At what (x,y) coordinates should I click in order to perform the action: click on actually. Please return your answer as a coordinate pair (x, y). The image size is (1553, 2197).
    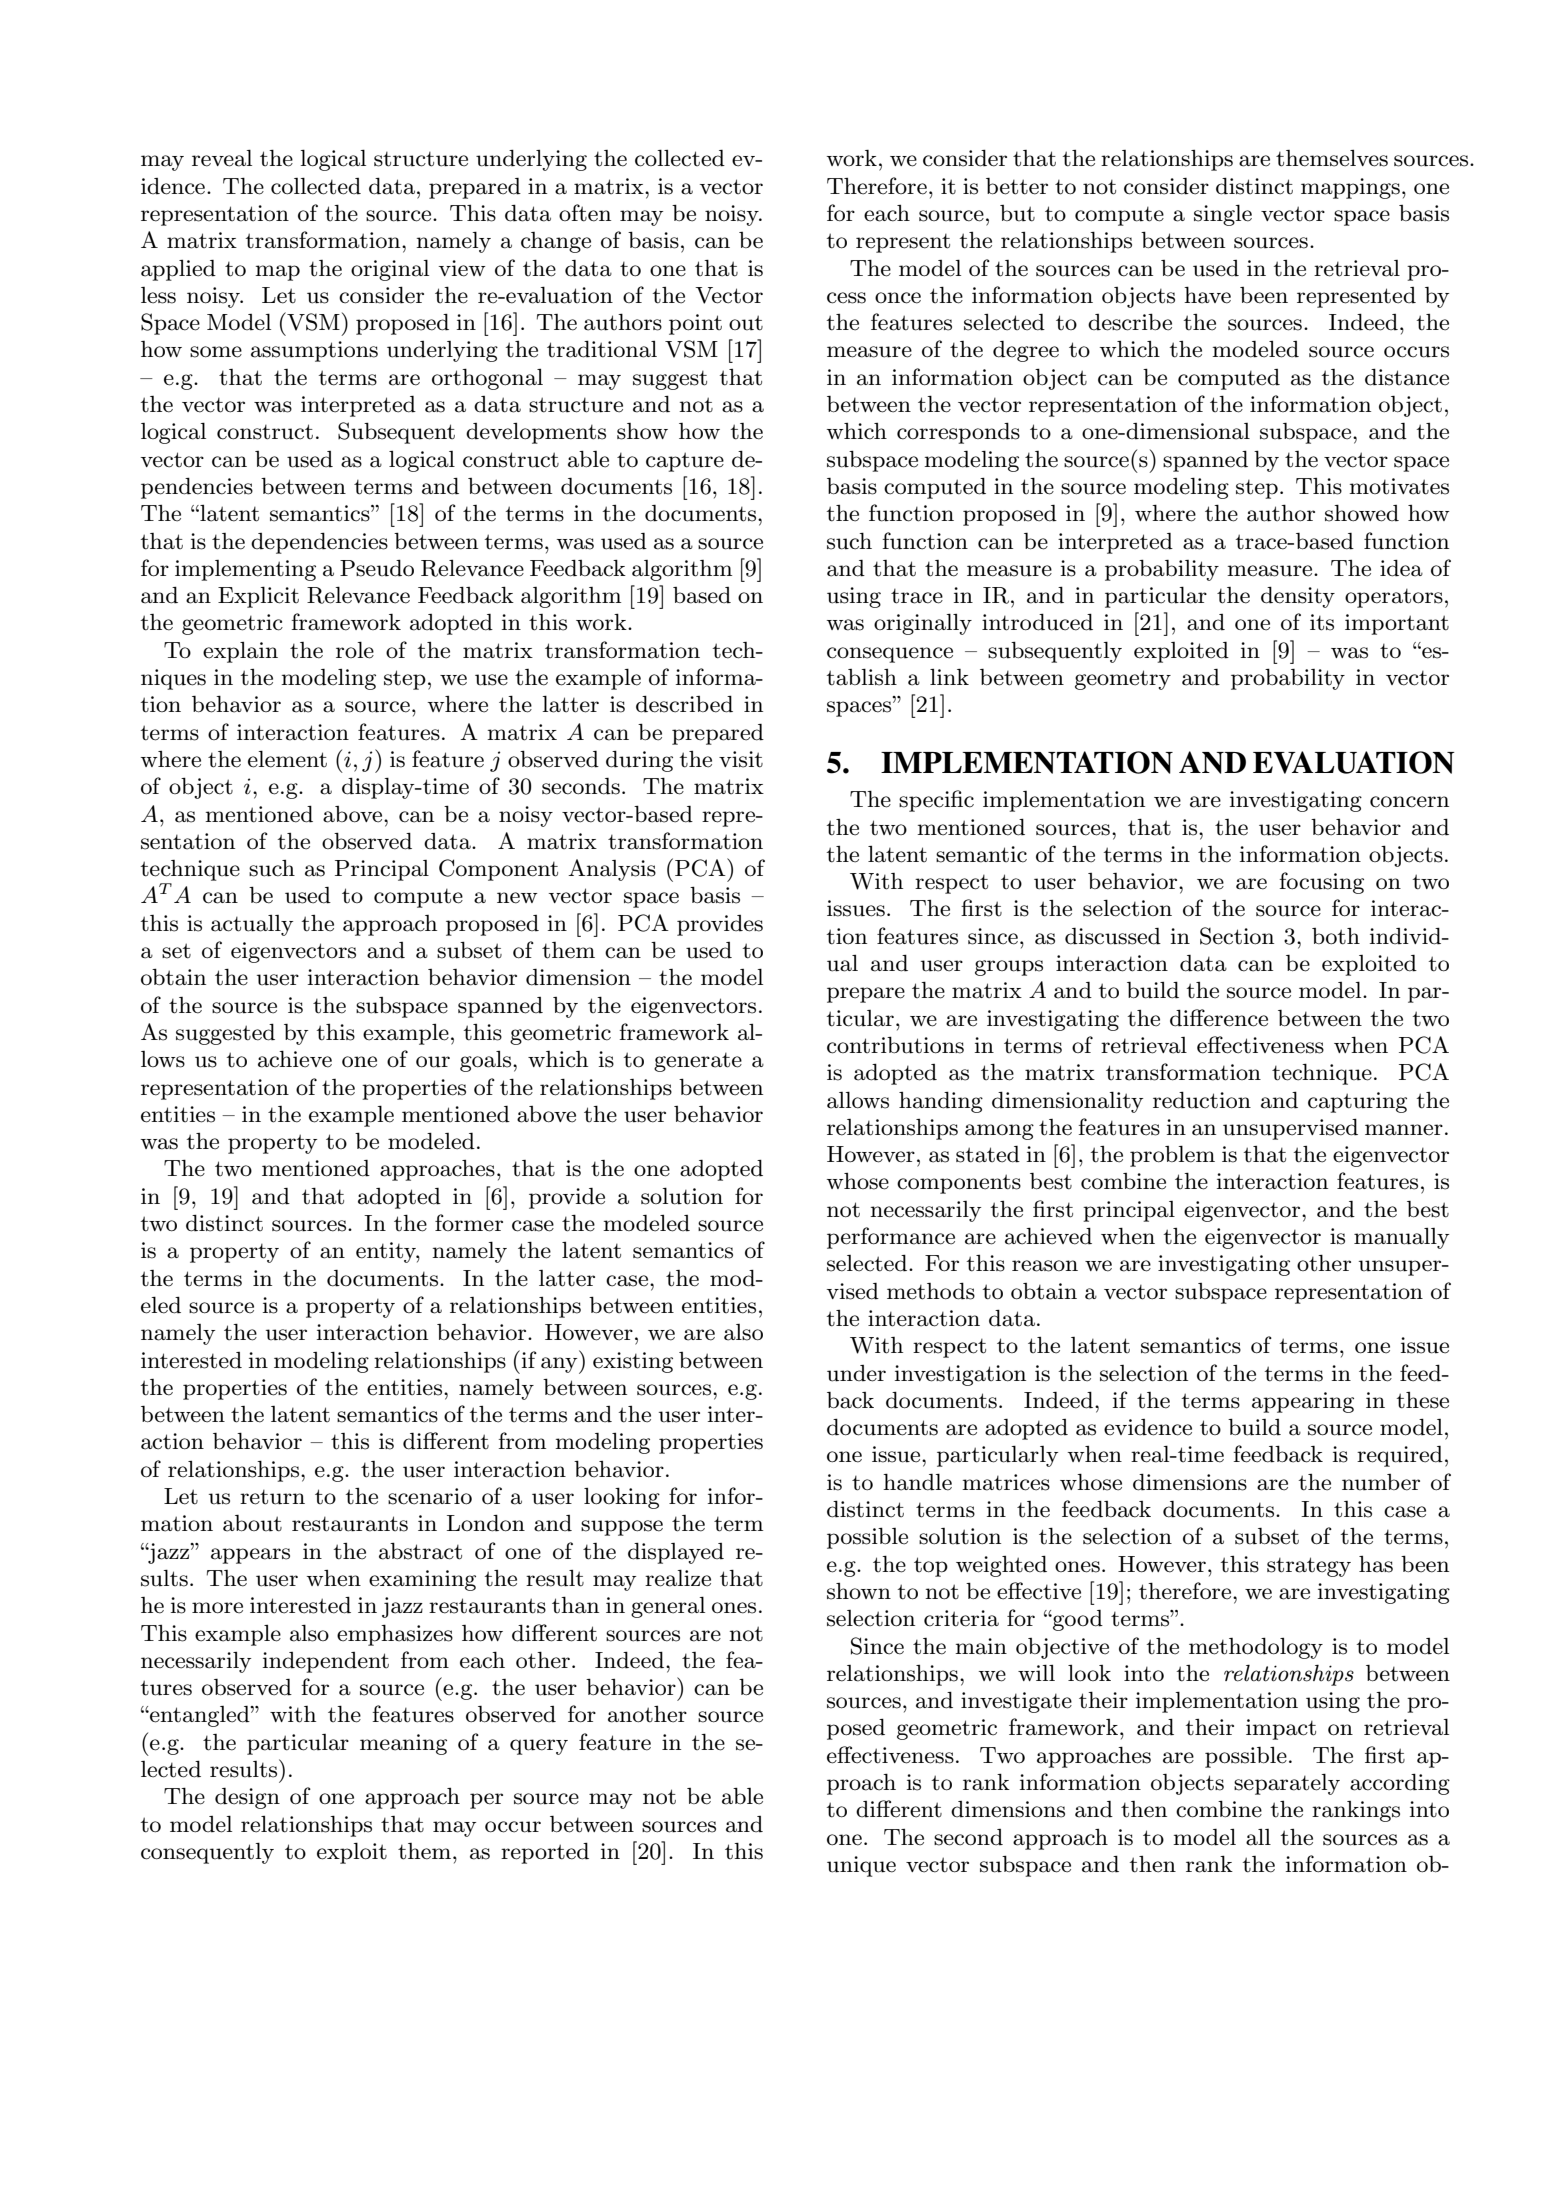
    Looking at the image, I should click on (252, 925).
